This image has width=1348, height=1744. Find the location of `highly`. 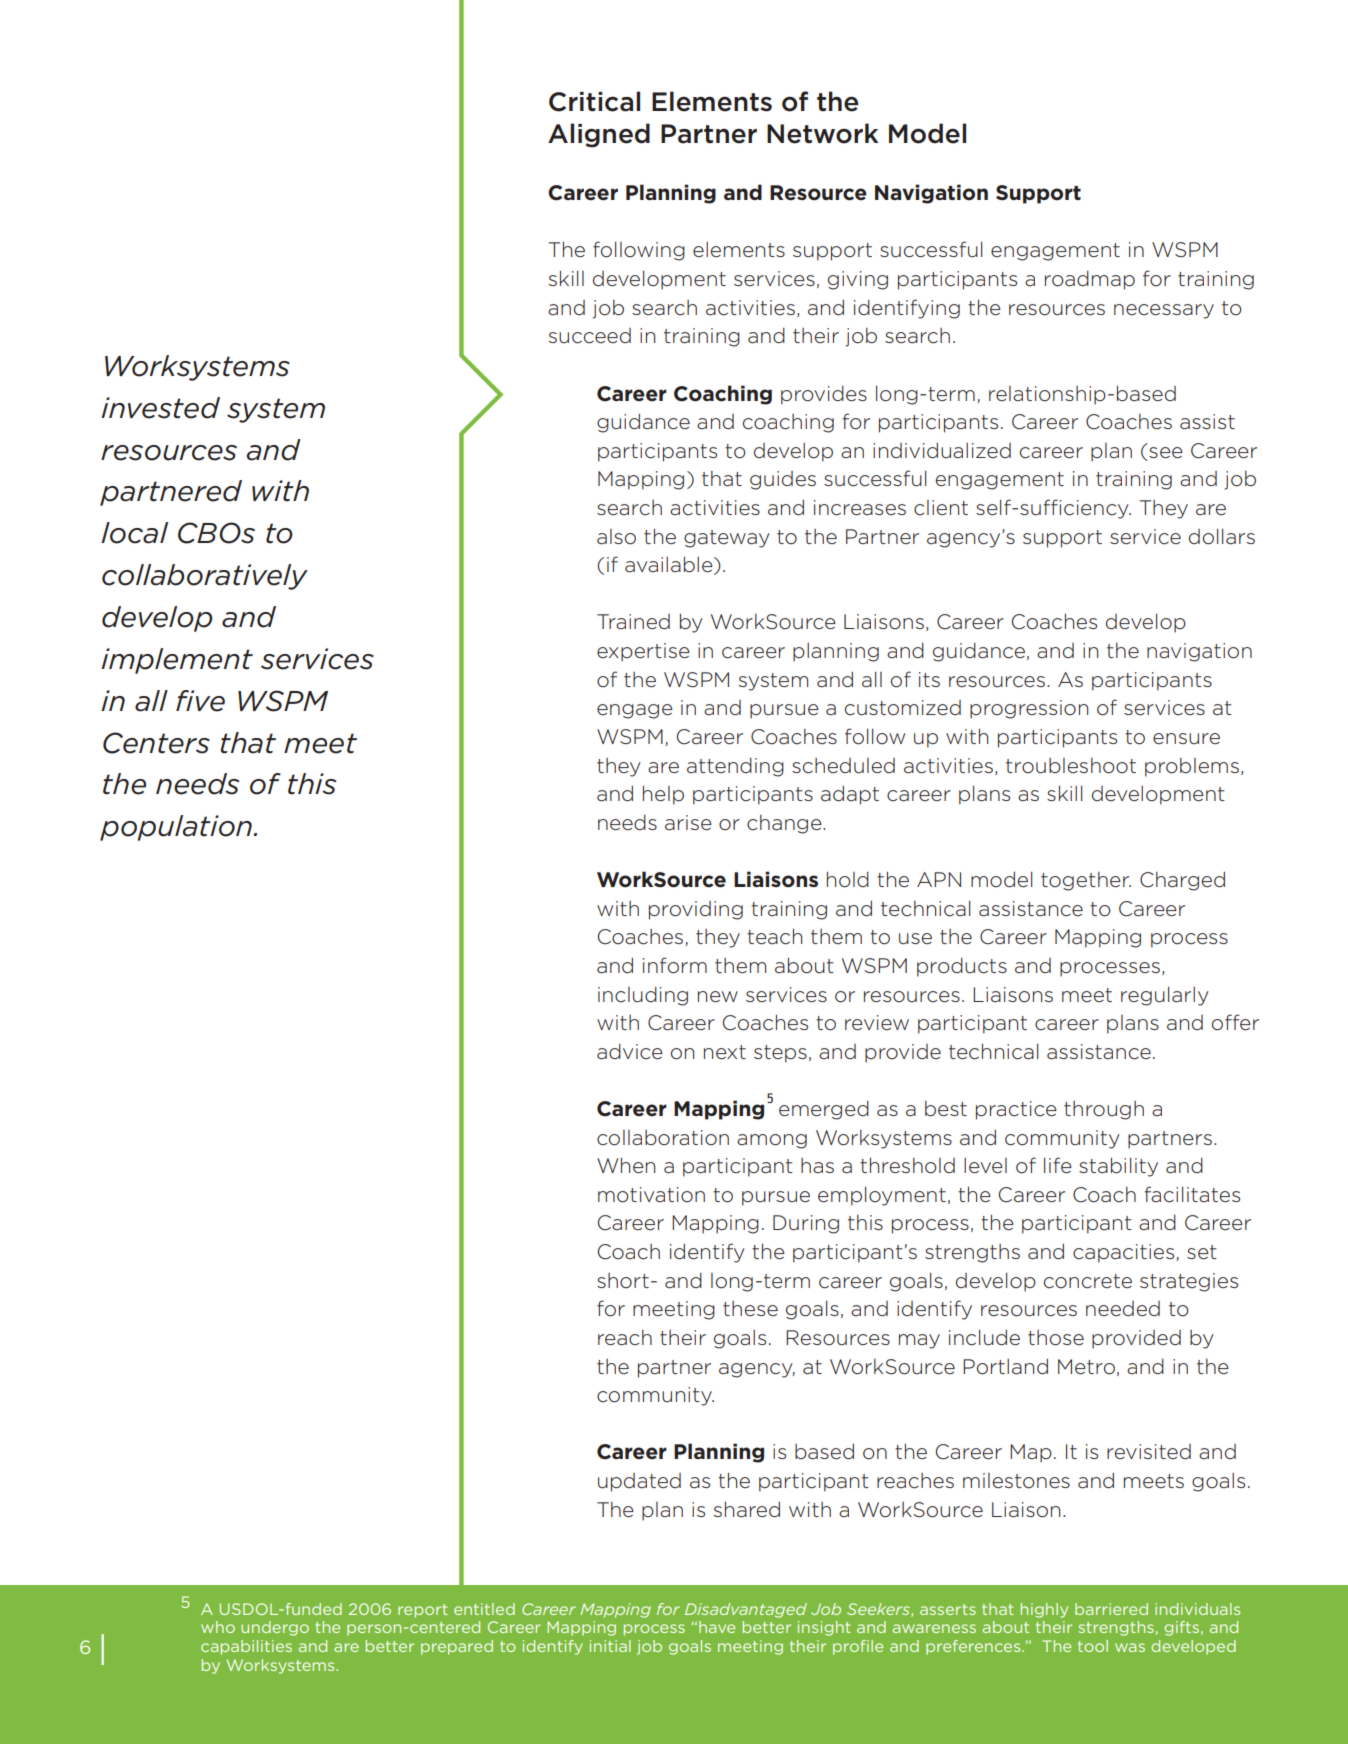

highly is located at coordinates (1044, 1610).
